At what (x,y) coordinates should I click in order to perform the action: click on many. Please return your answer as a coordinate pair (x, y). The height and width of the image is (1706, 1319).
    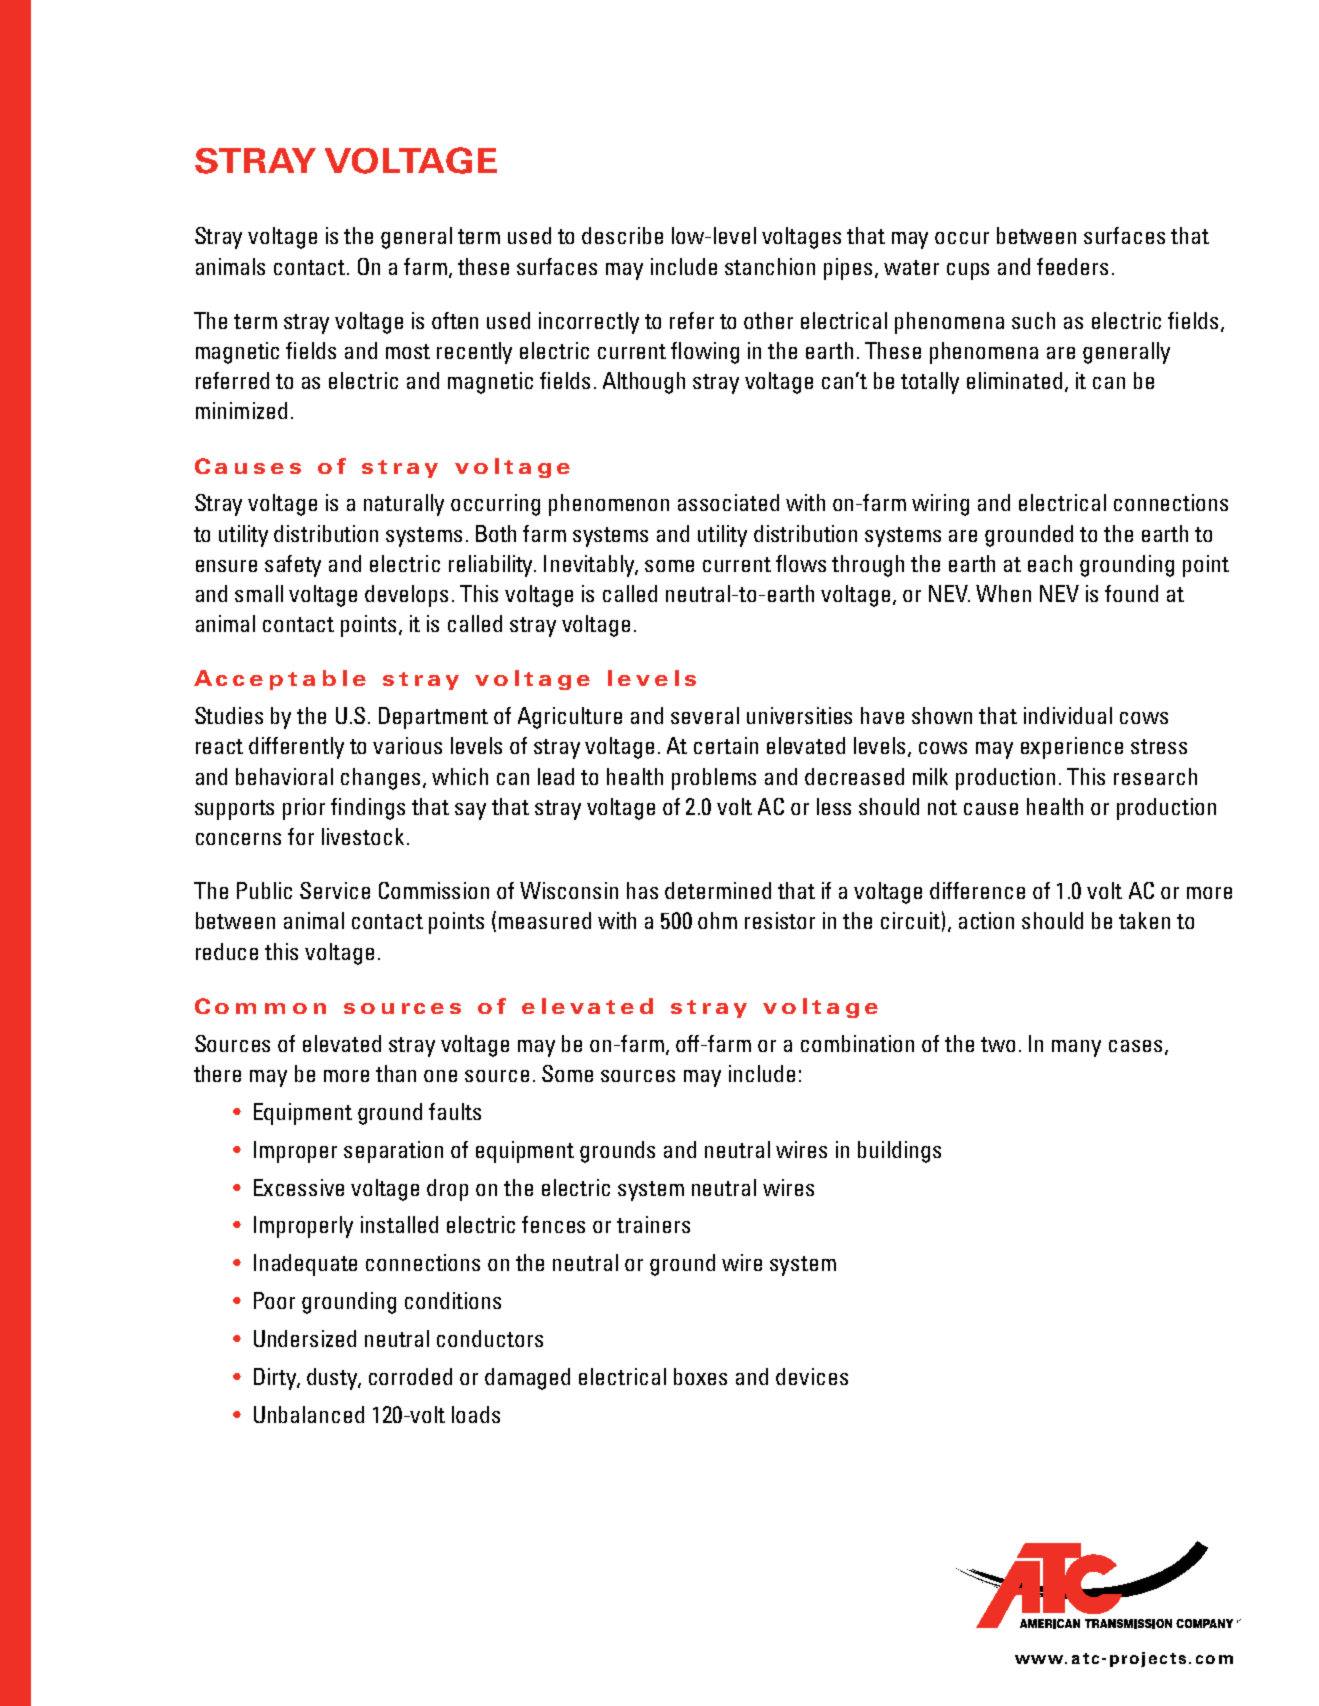
    Looking at the image, I should click on (1076, 1048).
